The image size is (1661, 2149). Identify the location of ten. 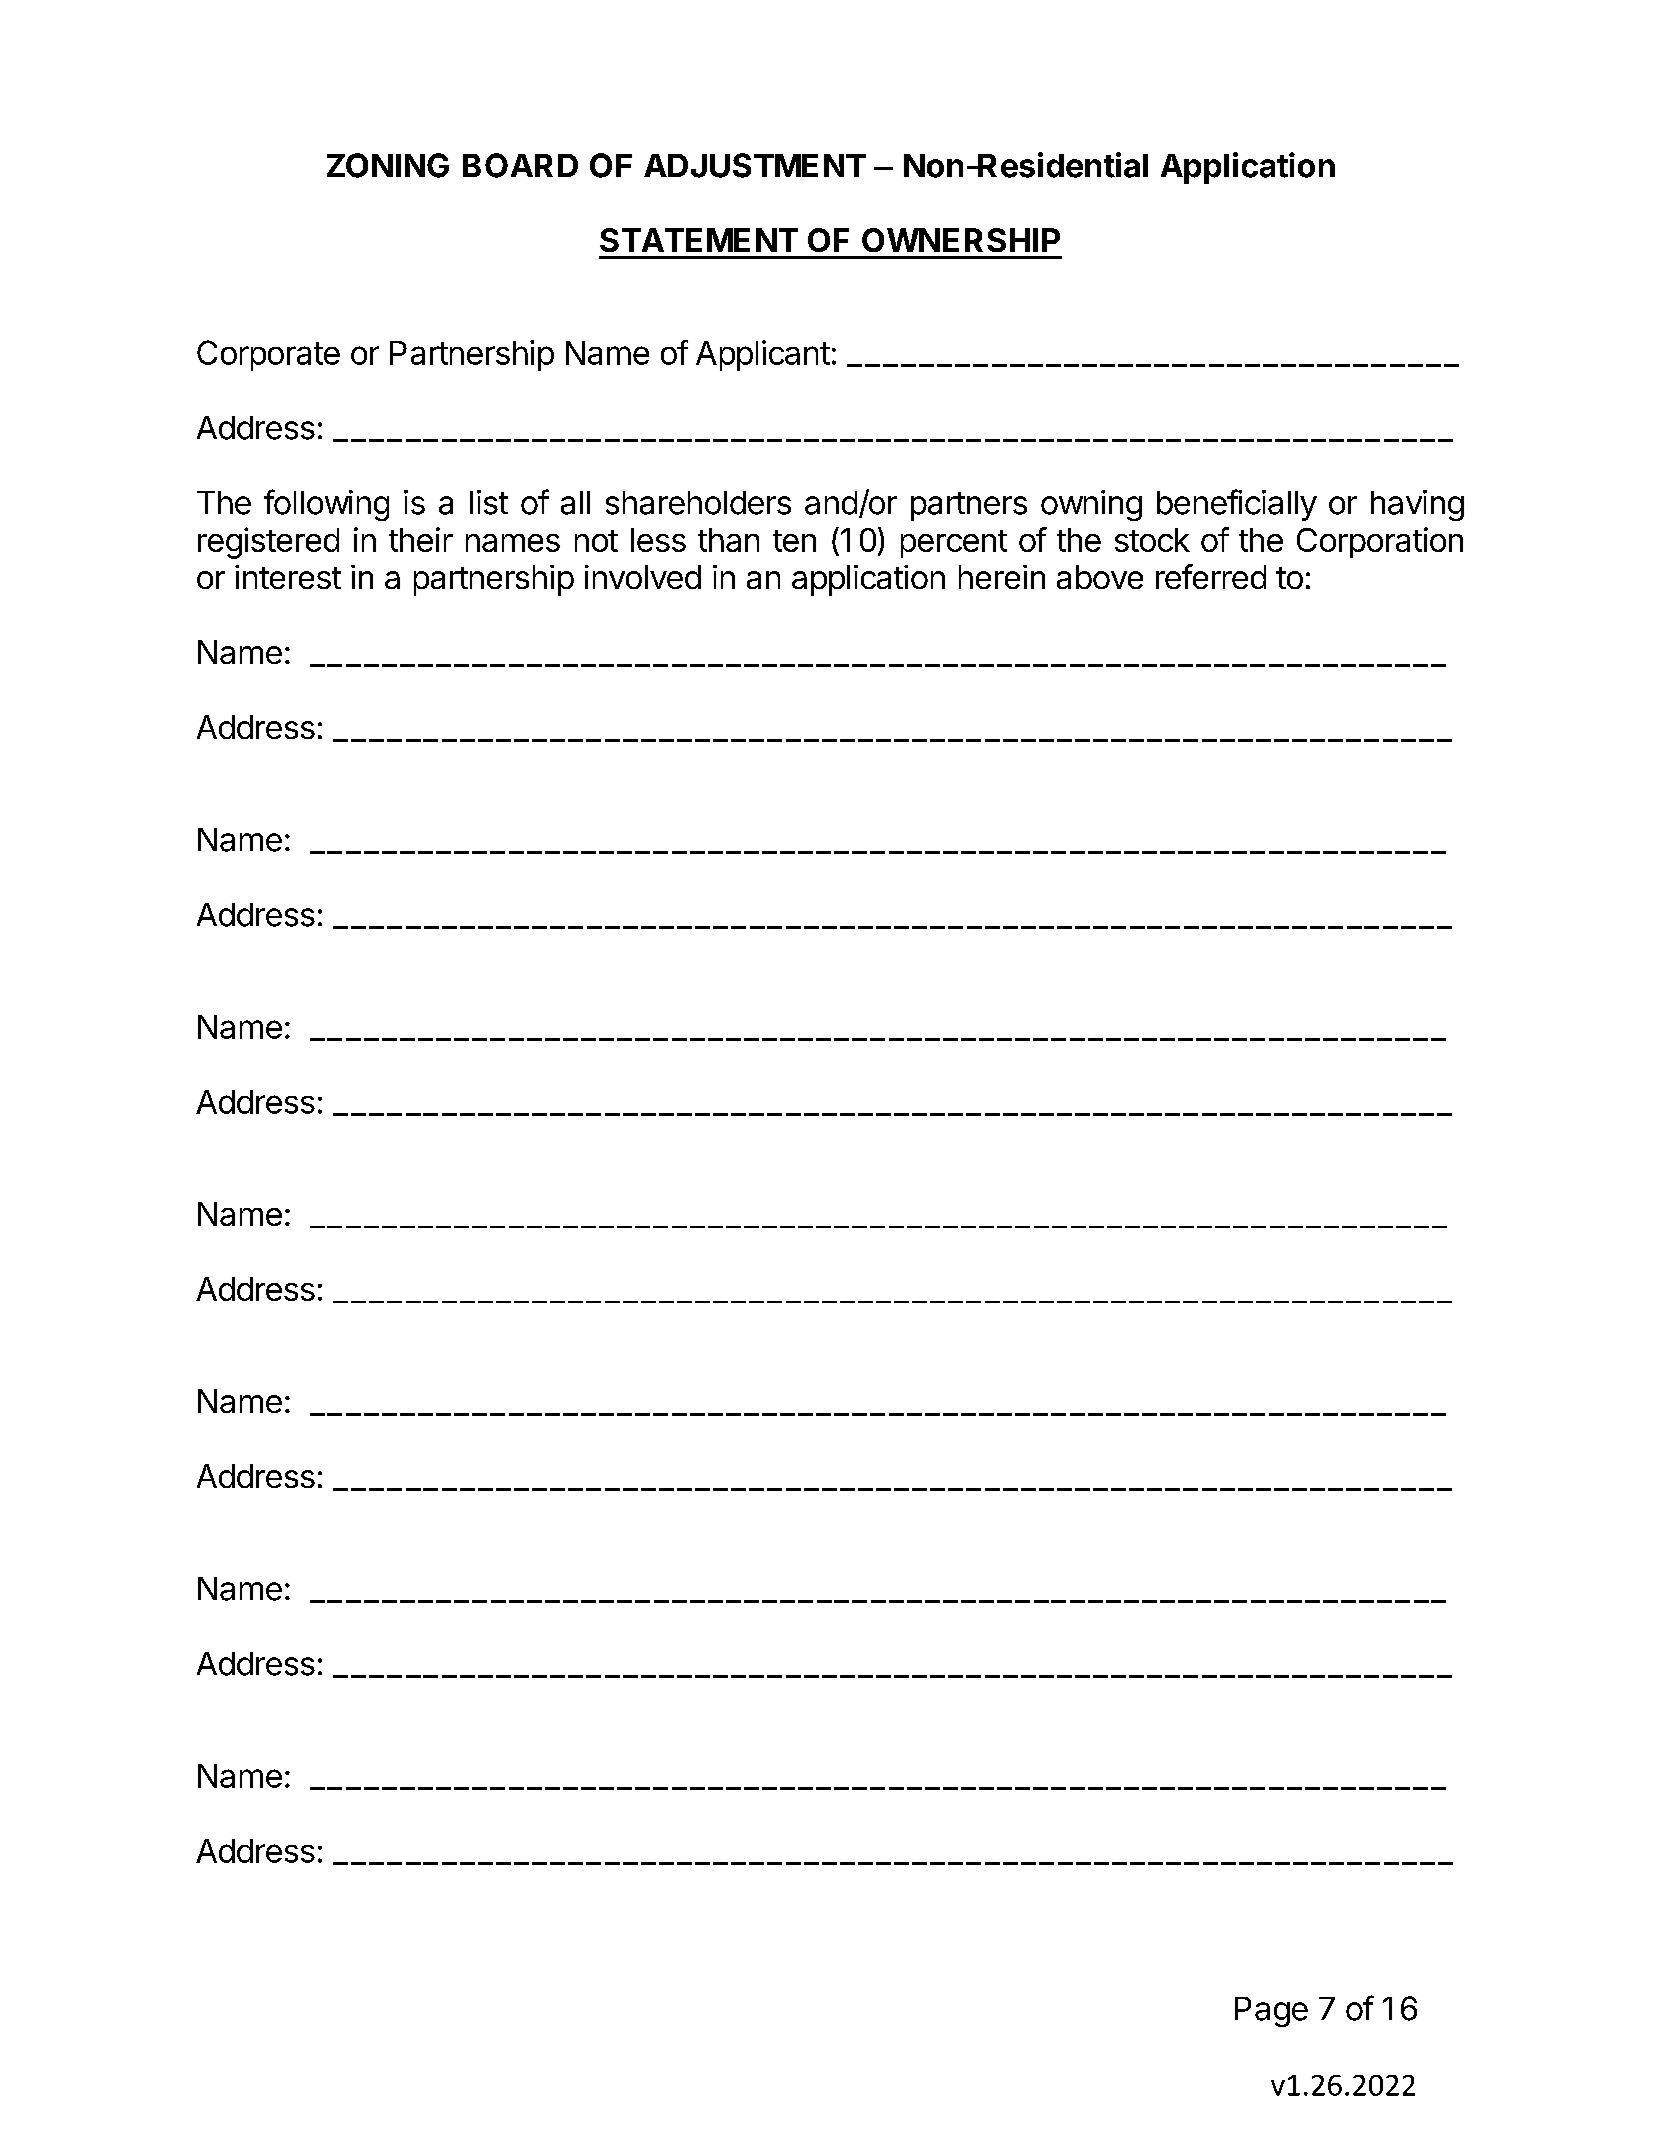
(794, 541).
